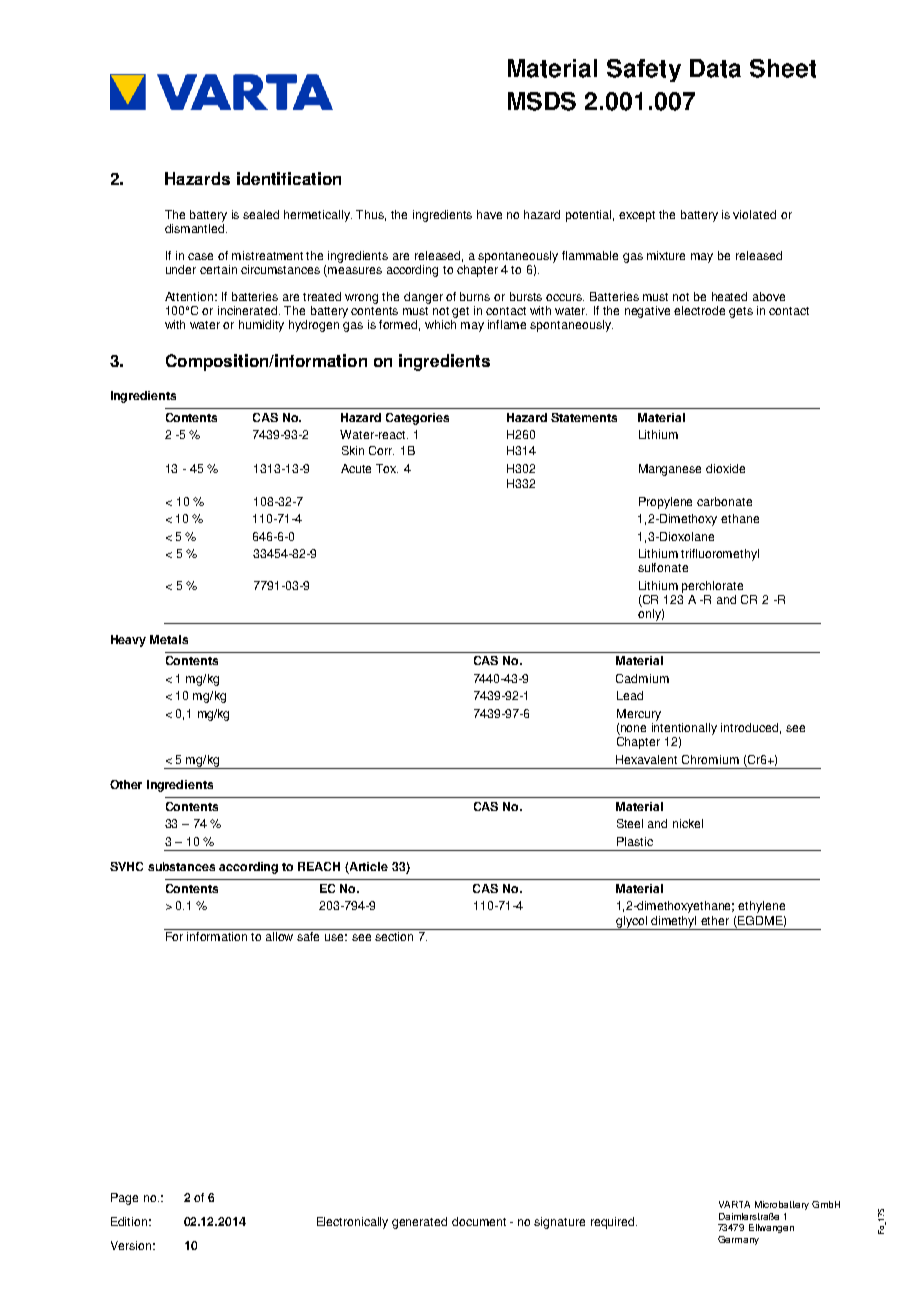 The image size is (924, 1308). Describe the element at coordinates (368, 868) in the screenshot. I see `Article` at that location.
